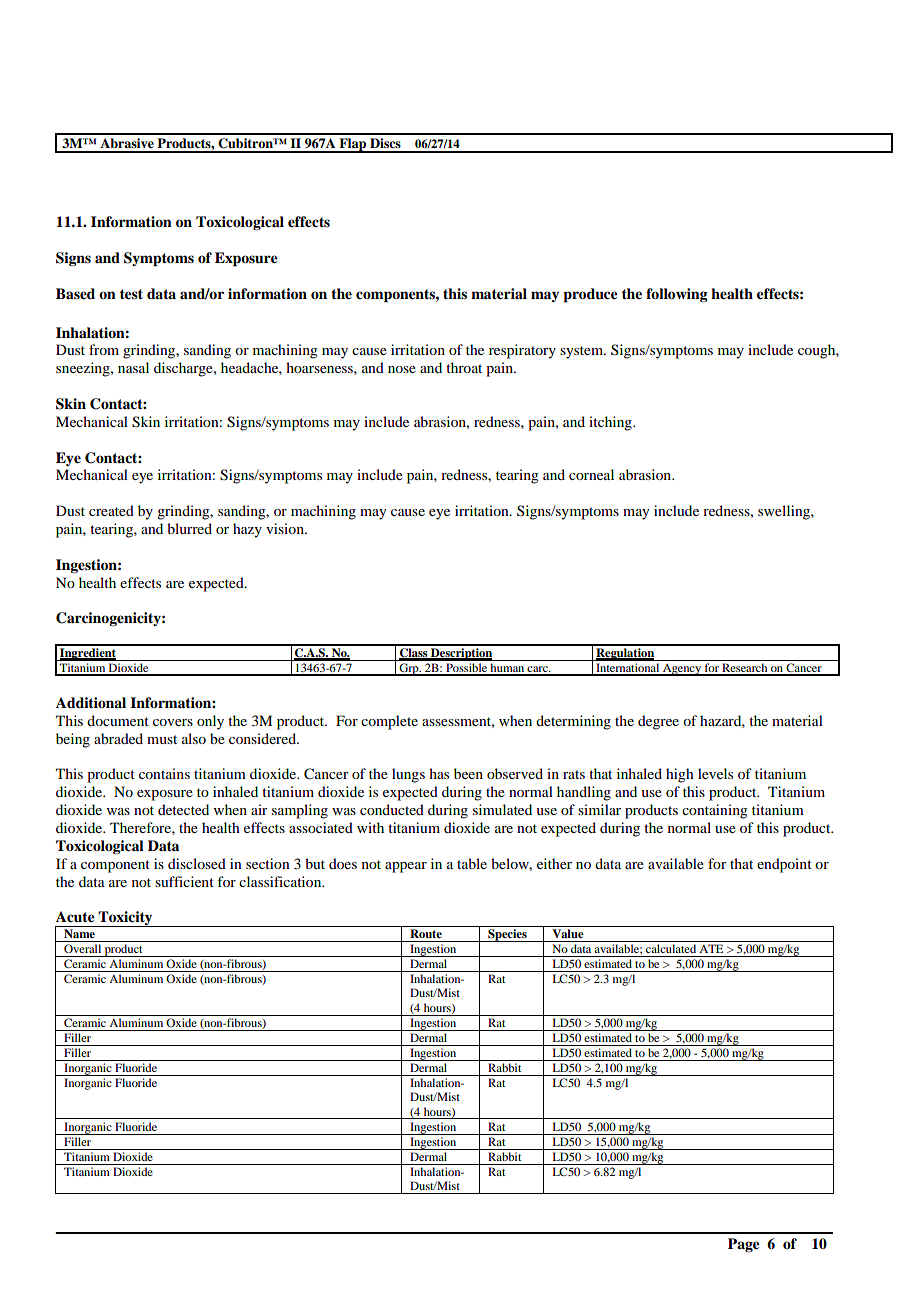 The image size is (924, 1308). I want to click on covers, so click(173, 722).
